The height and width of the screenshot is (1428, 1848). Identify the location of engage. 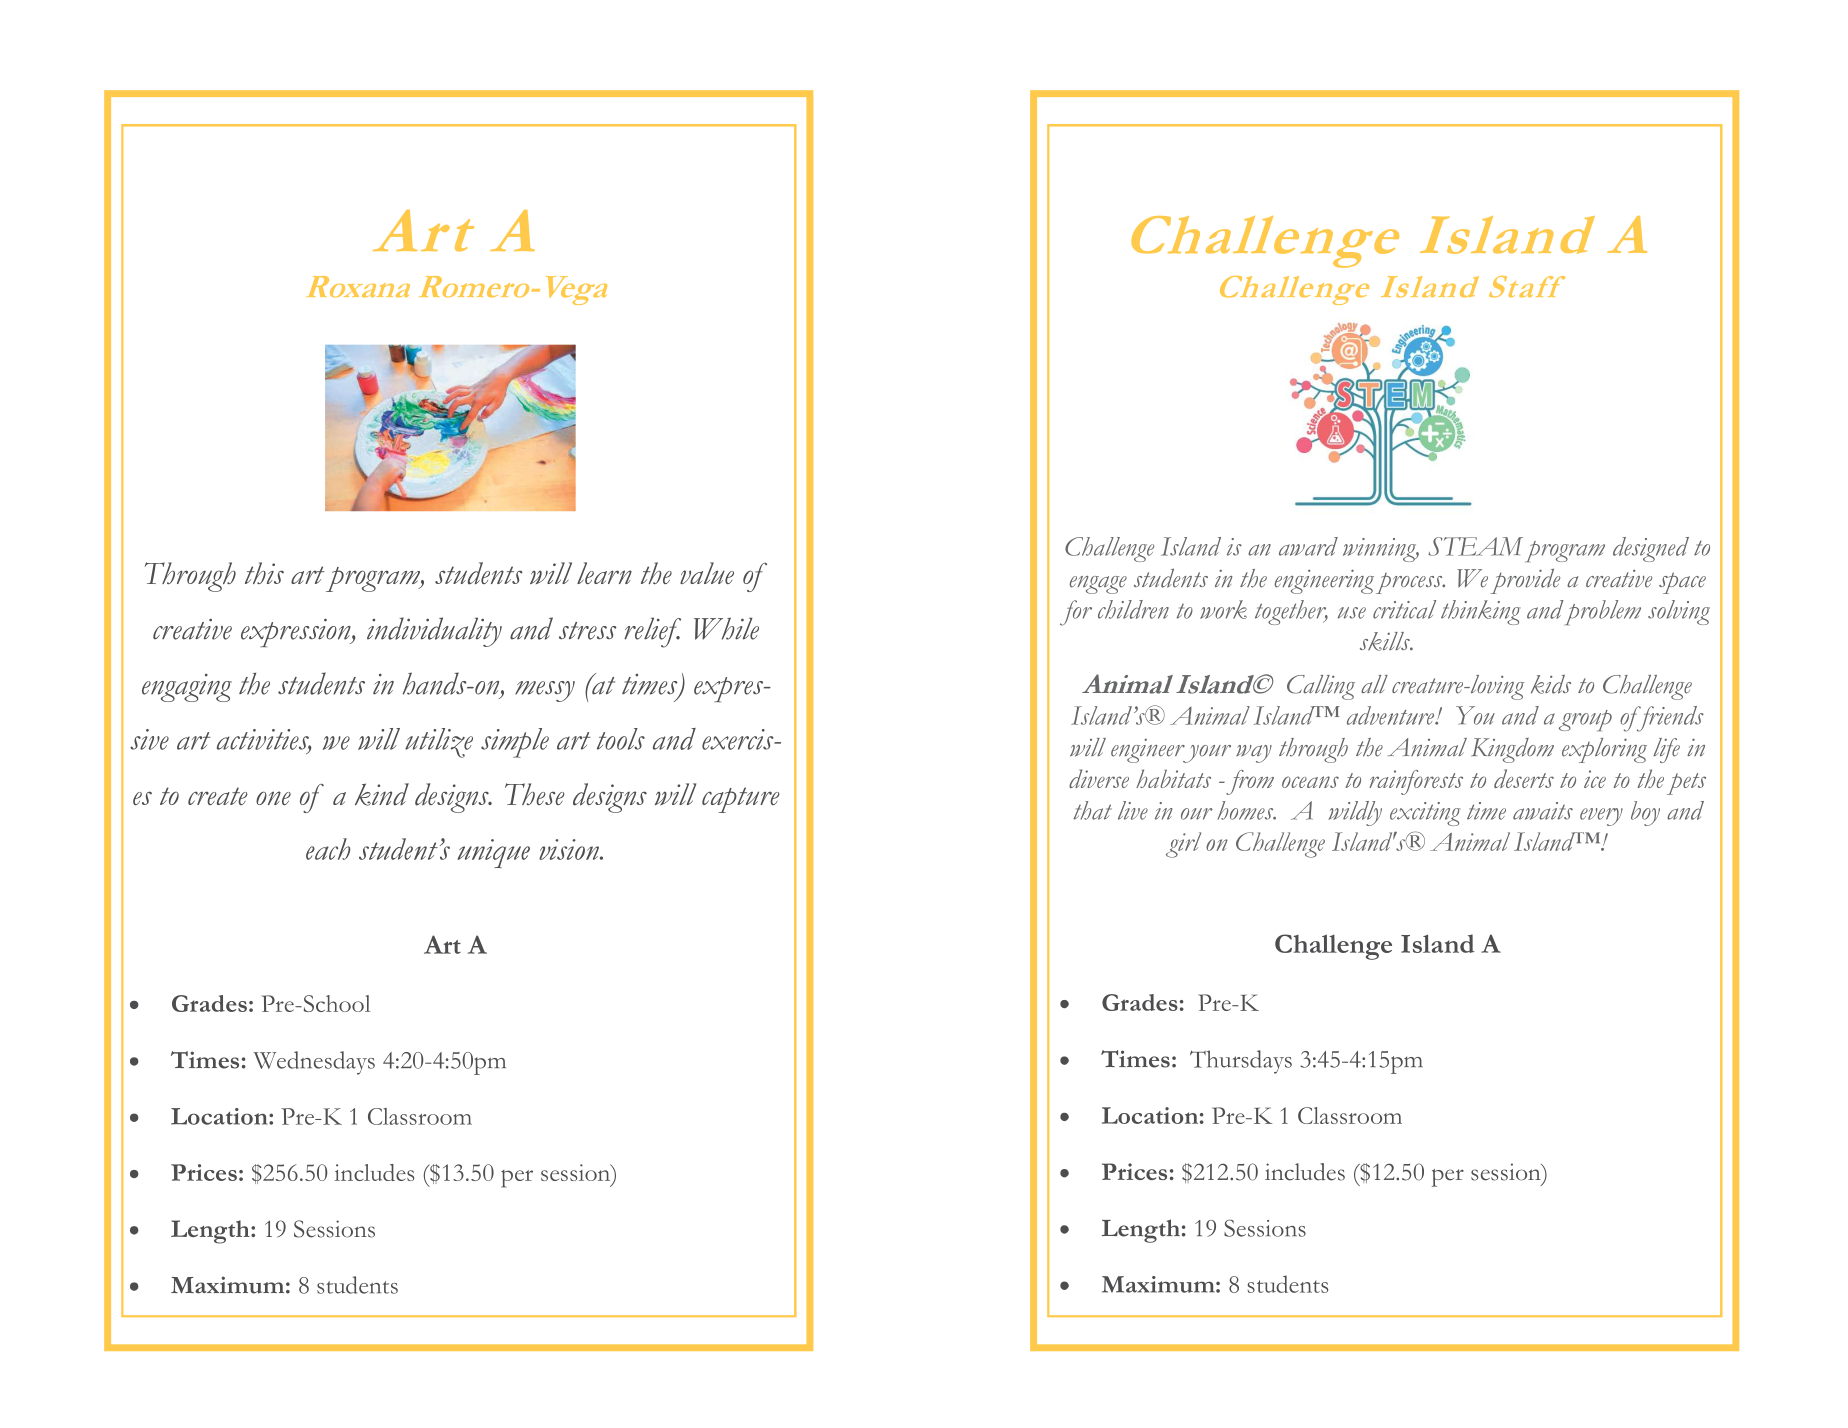
(1098, 585).
